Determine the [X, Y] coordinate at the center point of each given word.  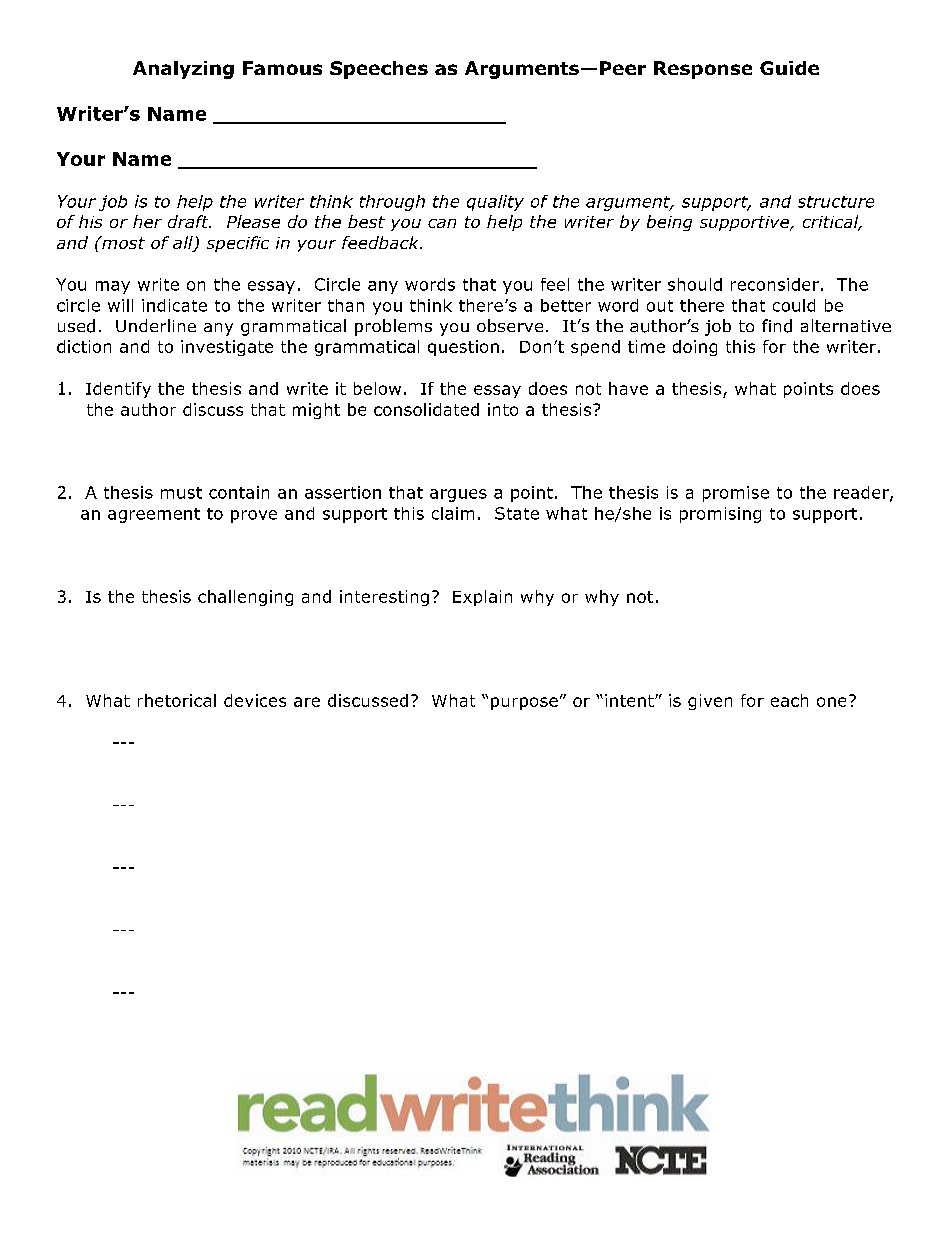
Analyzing [183, 70]
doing [695, 348]
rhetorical [177, 700]
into [503, 409]
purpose [524, 703]
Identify [118, 390]
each [789, 700]
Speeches [379, 70]
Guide [789, 68]
